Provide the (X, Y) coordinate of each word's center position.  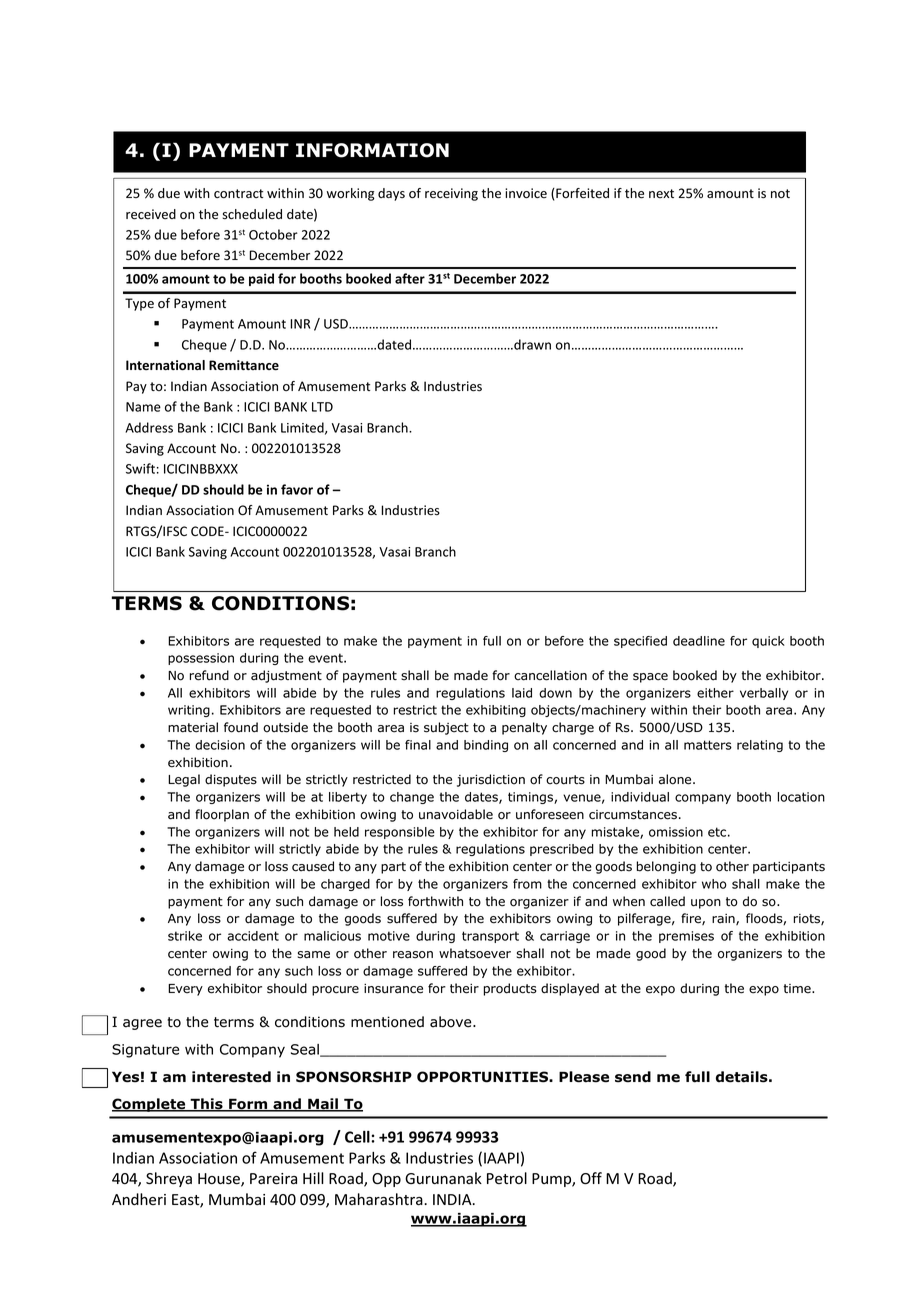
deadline (699, 641)
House (220, 1180)
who (714, 884)
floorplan (222, 815)
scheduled (252, 214)
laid (522, 693)
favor (297, 489)
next (661, 193)
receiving (451, 194)
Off (591, 1178)
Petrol (507, 1178)
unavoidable (456, 814)
